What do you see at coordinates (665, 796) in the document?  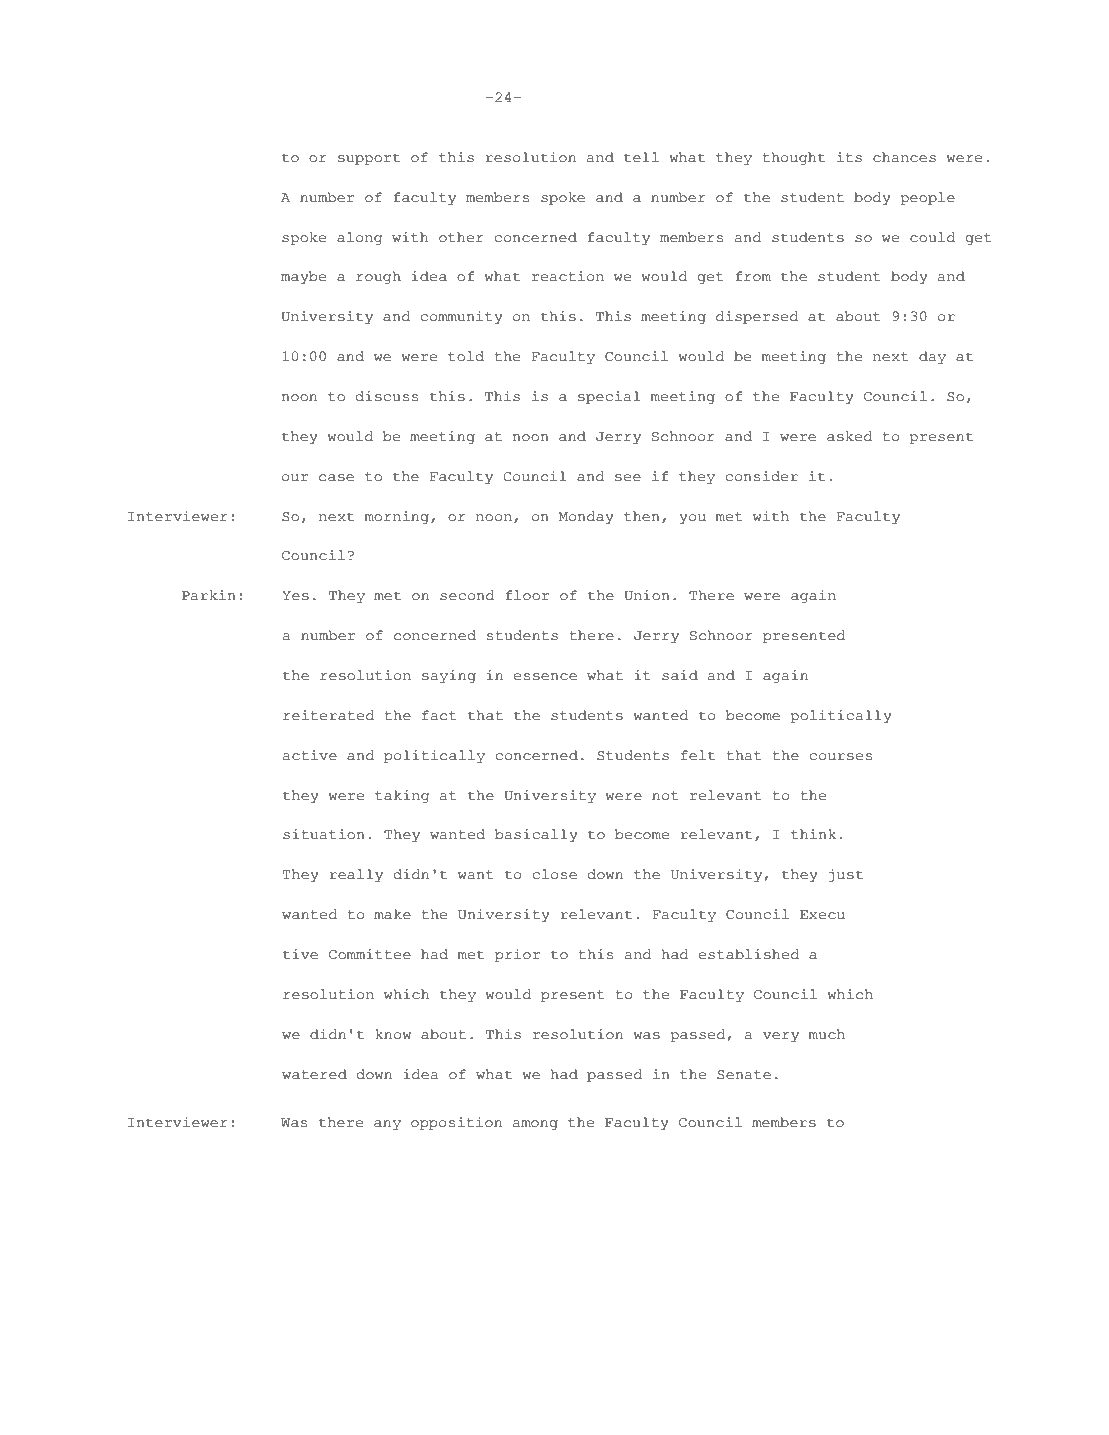 I see `not` at bounding box center [665, 796].
